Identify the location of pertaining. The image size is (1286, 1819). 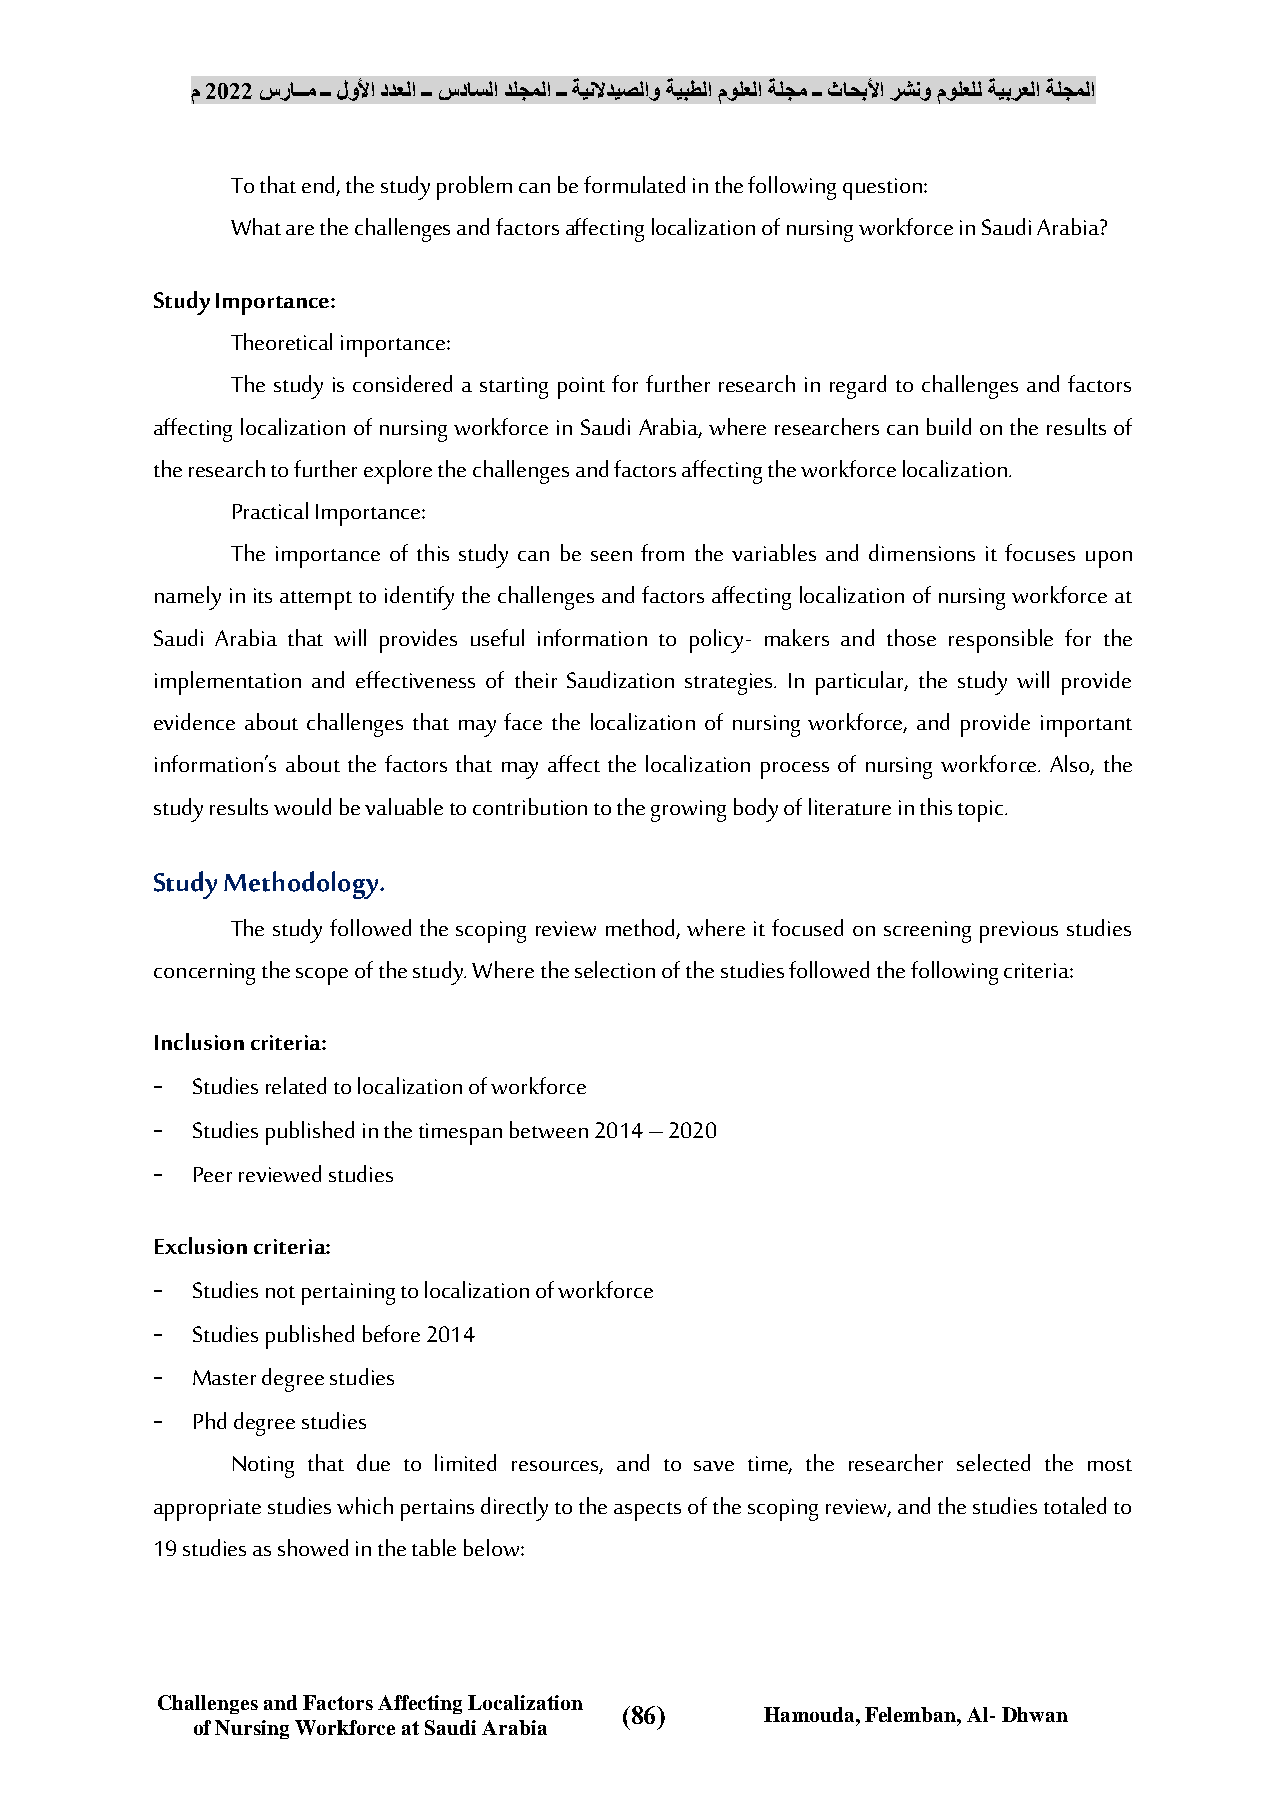
(348, 1294).
